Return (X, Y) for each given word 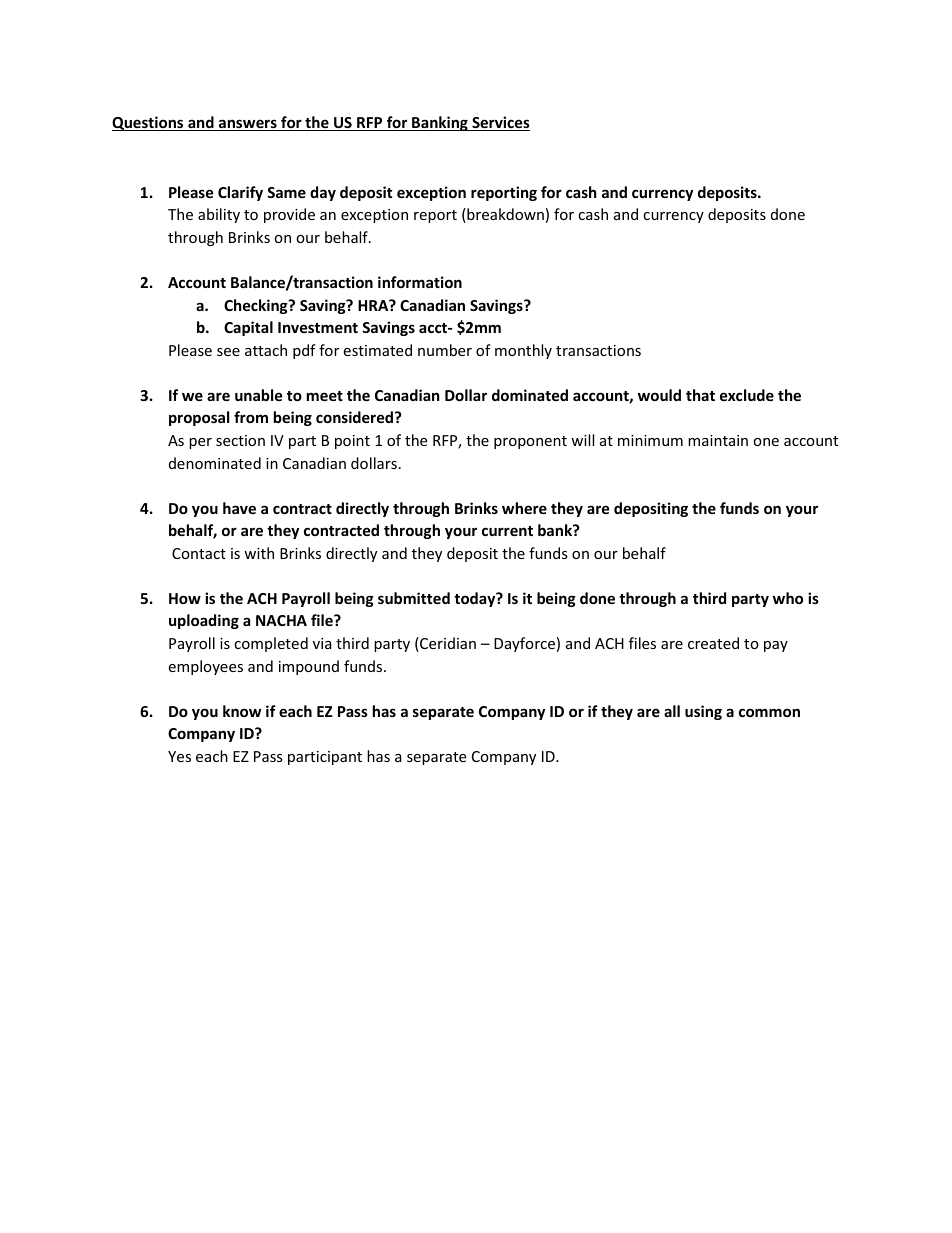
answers (248, 125)
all (672, 711)
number (445, 350)
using (703, 712)
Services (500, 123)
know (242, 711)
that (700, 395)
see (228, 352)
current (507, 531)
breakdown (504, 215)
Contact (199, 553)
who (788, 598)
